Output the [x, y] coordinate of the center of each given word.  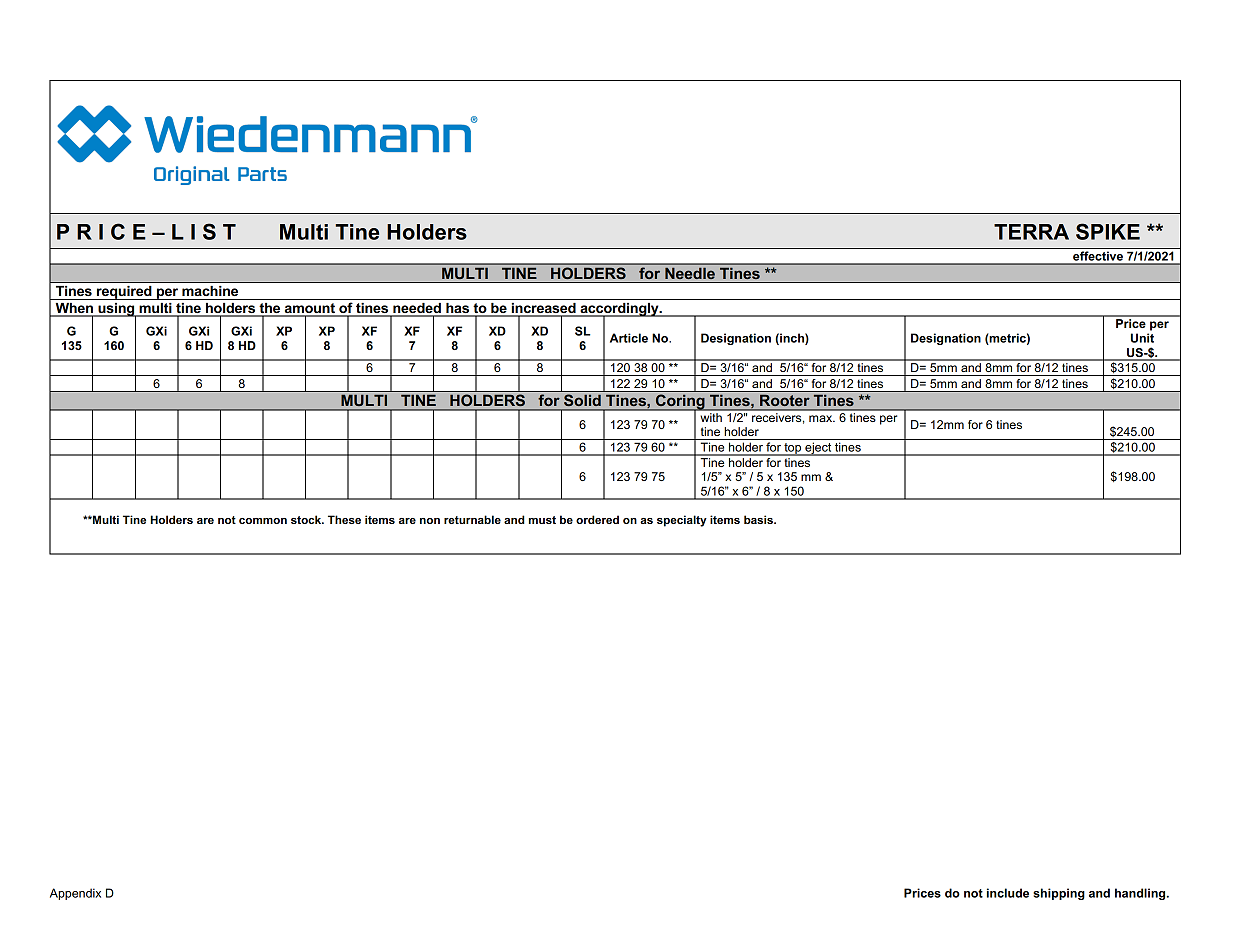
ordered [597, 519]
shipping [1059, 894]
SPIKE [1108, 231]
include [1008, 893]
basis [759, 519]
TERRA [1031, 232]
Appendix [75, 894]
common [263, 521]
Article [629, 338]
